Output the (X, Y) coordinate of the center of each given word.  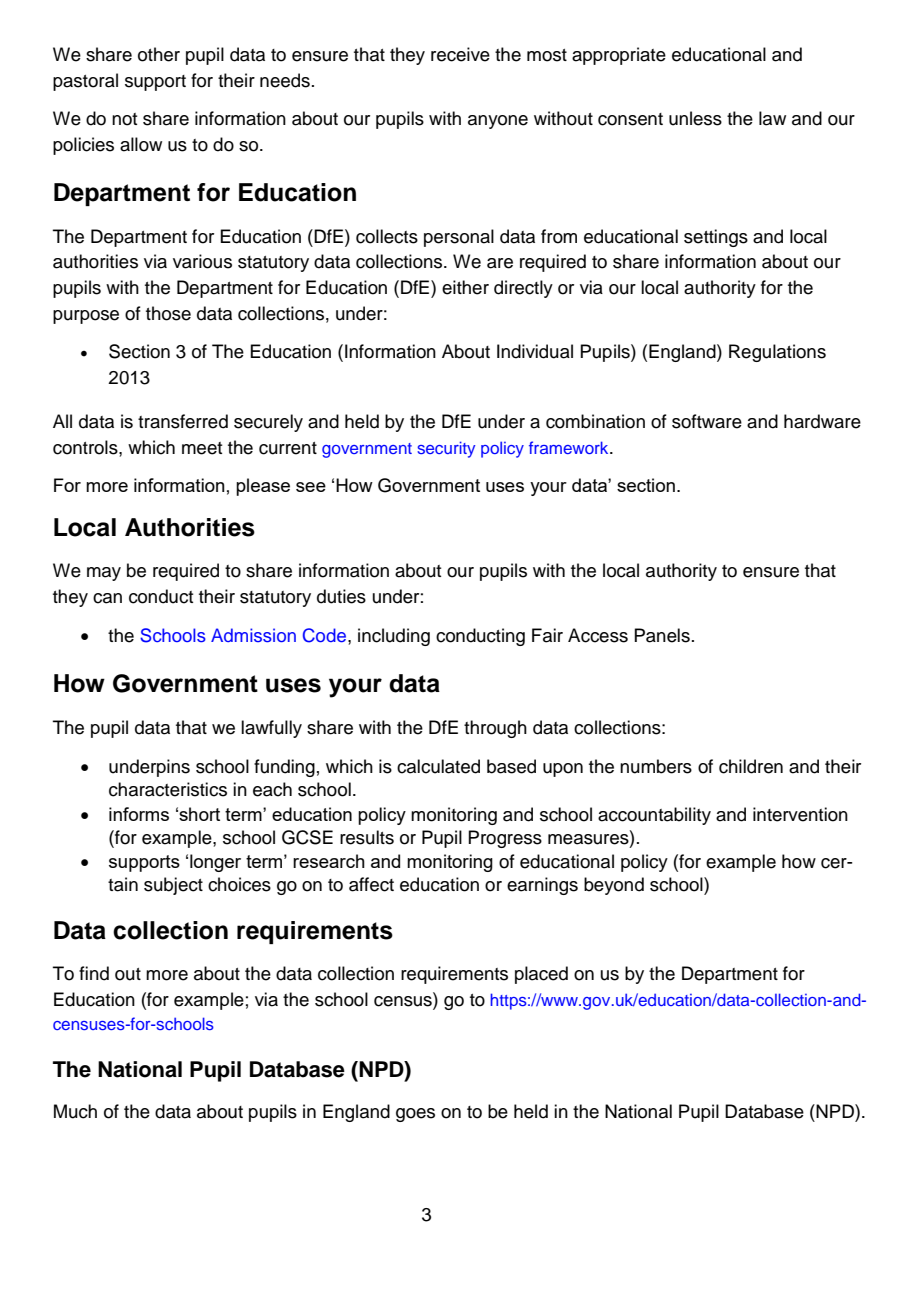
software (707, 421)
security (446, 449)
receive (460, 54)
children (751, 766)
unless (695, 118)
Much (75, 1111)
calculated (438, 766)
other (159, 54)
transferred (183, 421)
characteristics (168, 789)
